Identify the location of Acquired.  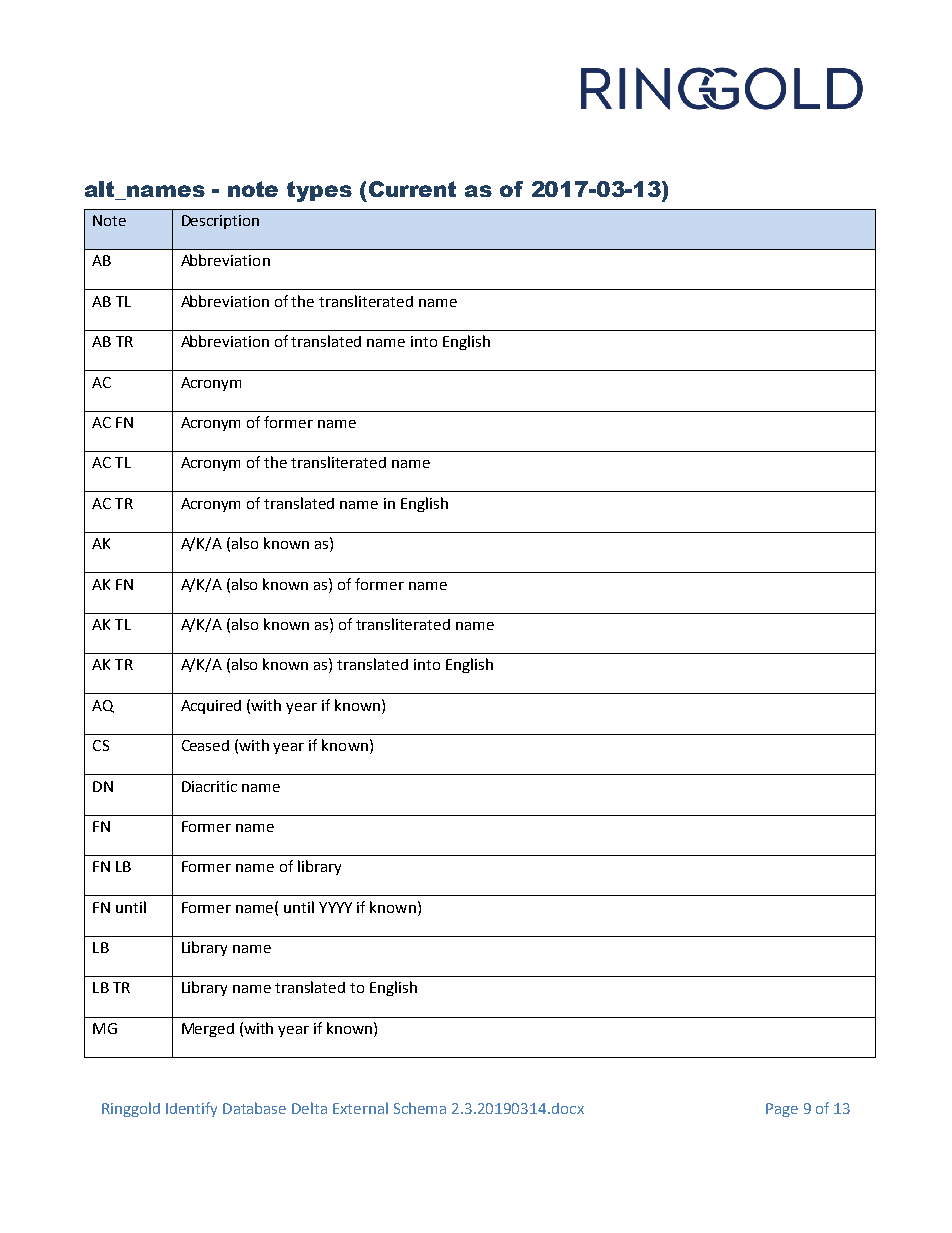
(211, 707).
